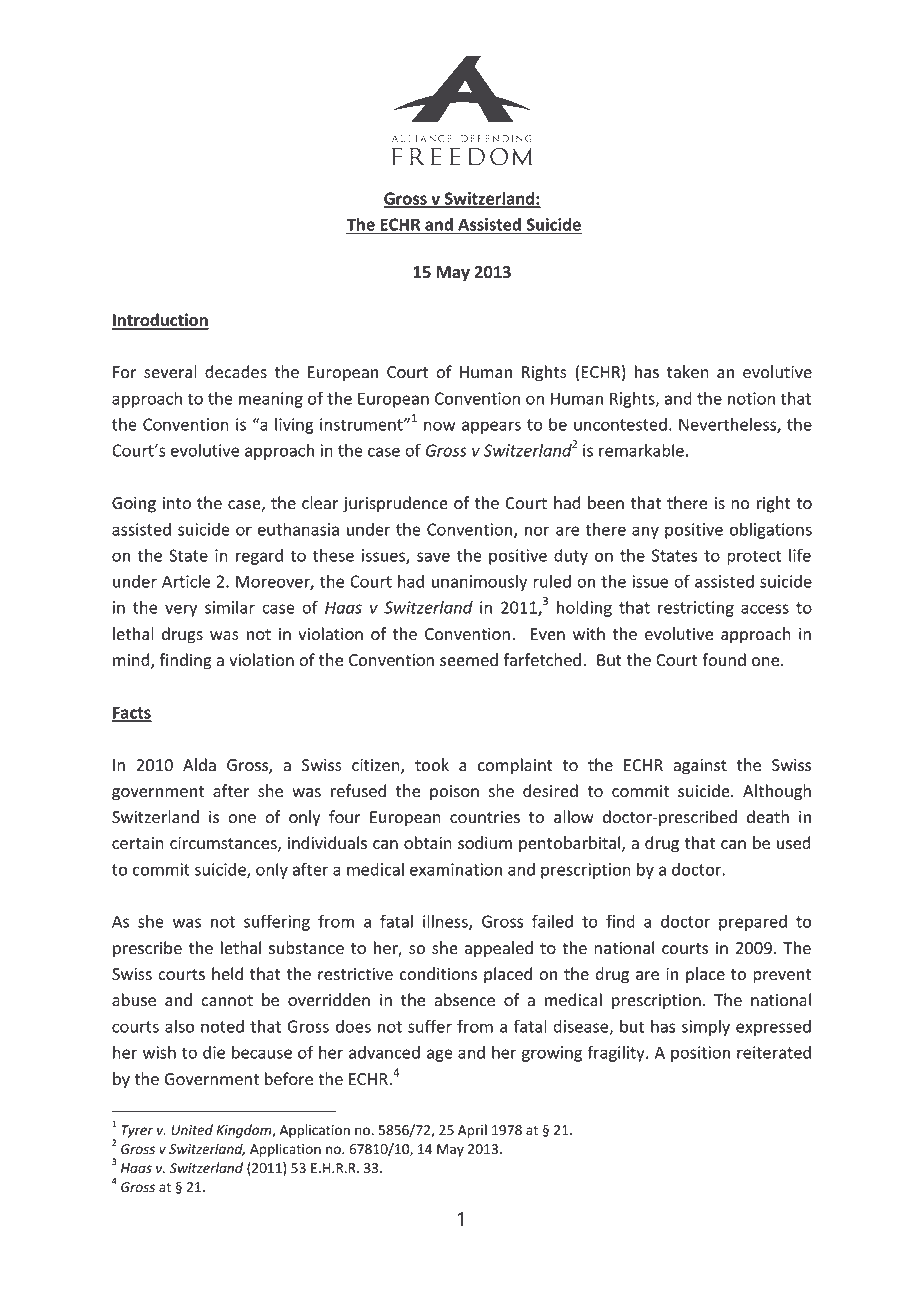 The width and height of the page is (924, 1308). What do you see at coordinates (700, 767) in the page?
I see `against` at bounding box center [700, 767].
